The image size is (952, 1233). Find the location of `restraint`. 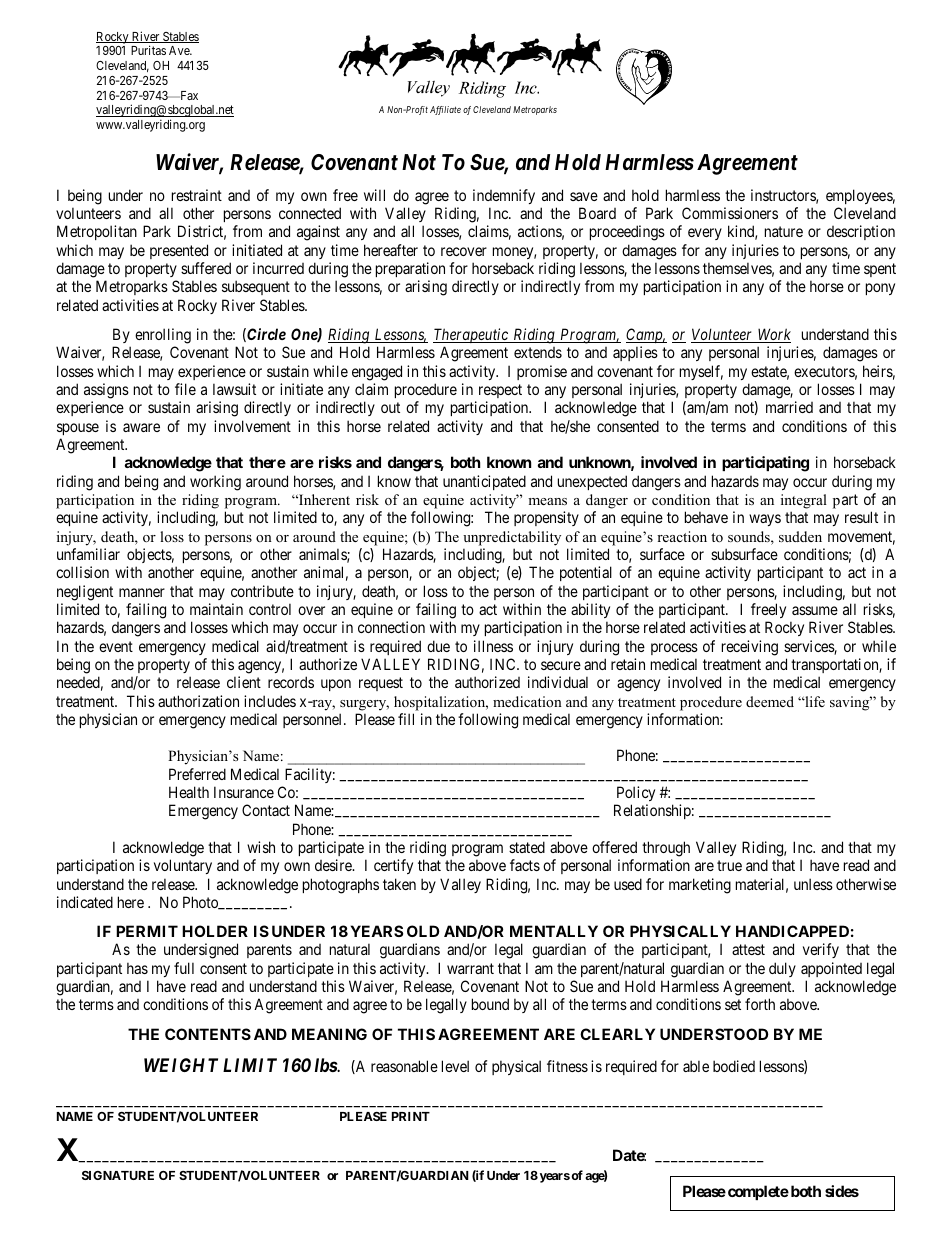

restraint is located at coordinates (197, 195).
